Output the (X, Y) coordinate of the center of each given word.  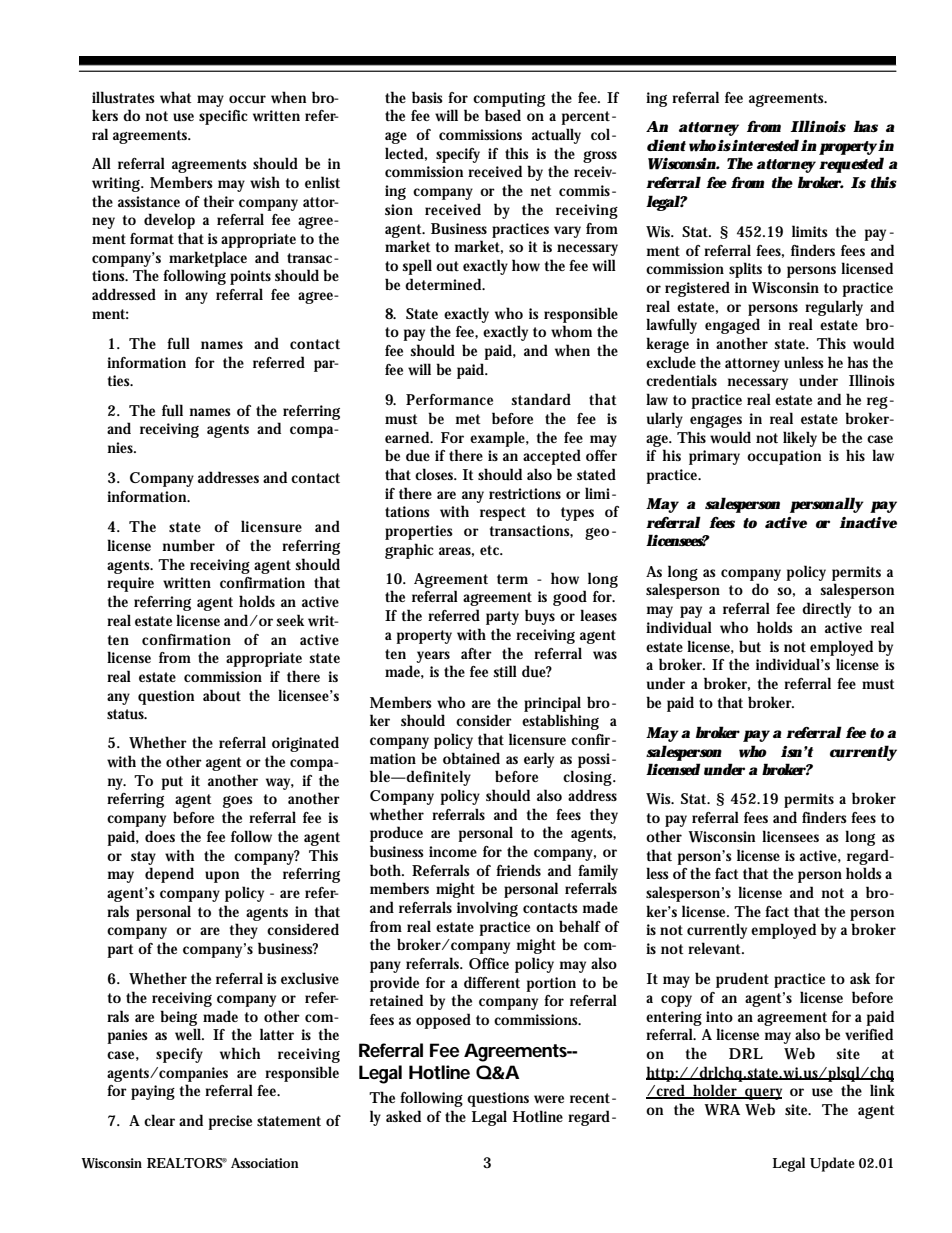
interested (765, 145)
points (250, 277)
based (503, 115)
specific (223, 117)
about (222, 695)
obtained (471, 758)
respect (503, 514)
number (188, 545)
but (750, 646)
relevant (716, 948)
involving (487, 909)
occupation (784, 457)
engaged (732, 326)
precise (230, 1122)
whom (571, 331)
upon (222, 877)
